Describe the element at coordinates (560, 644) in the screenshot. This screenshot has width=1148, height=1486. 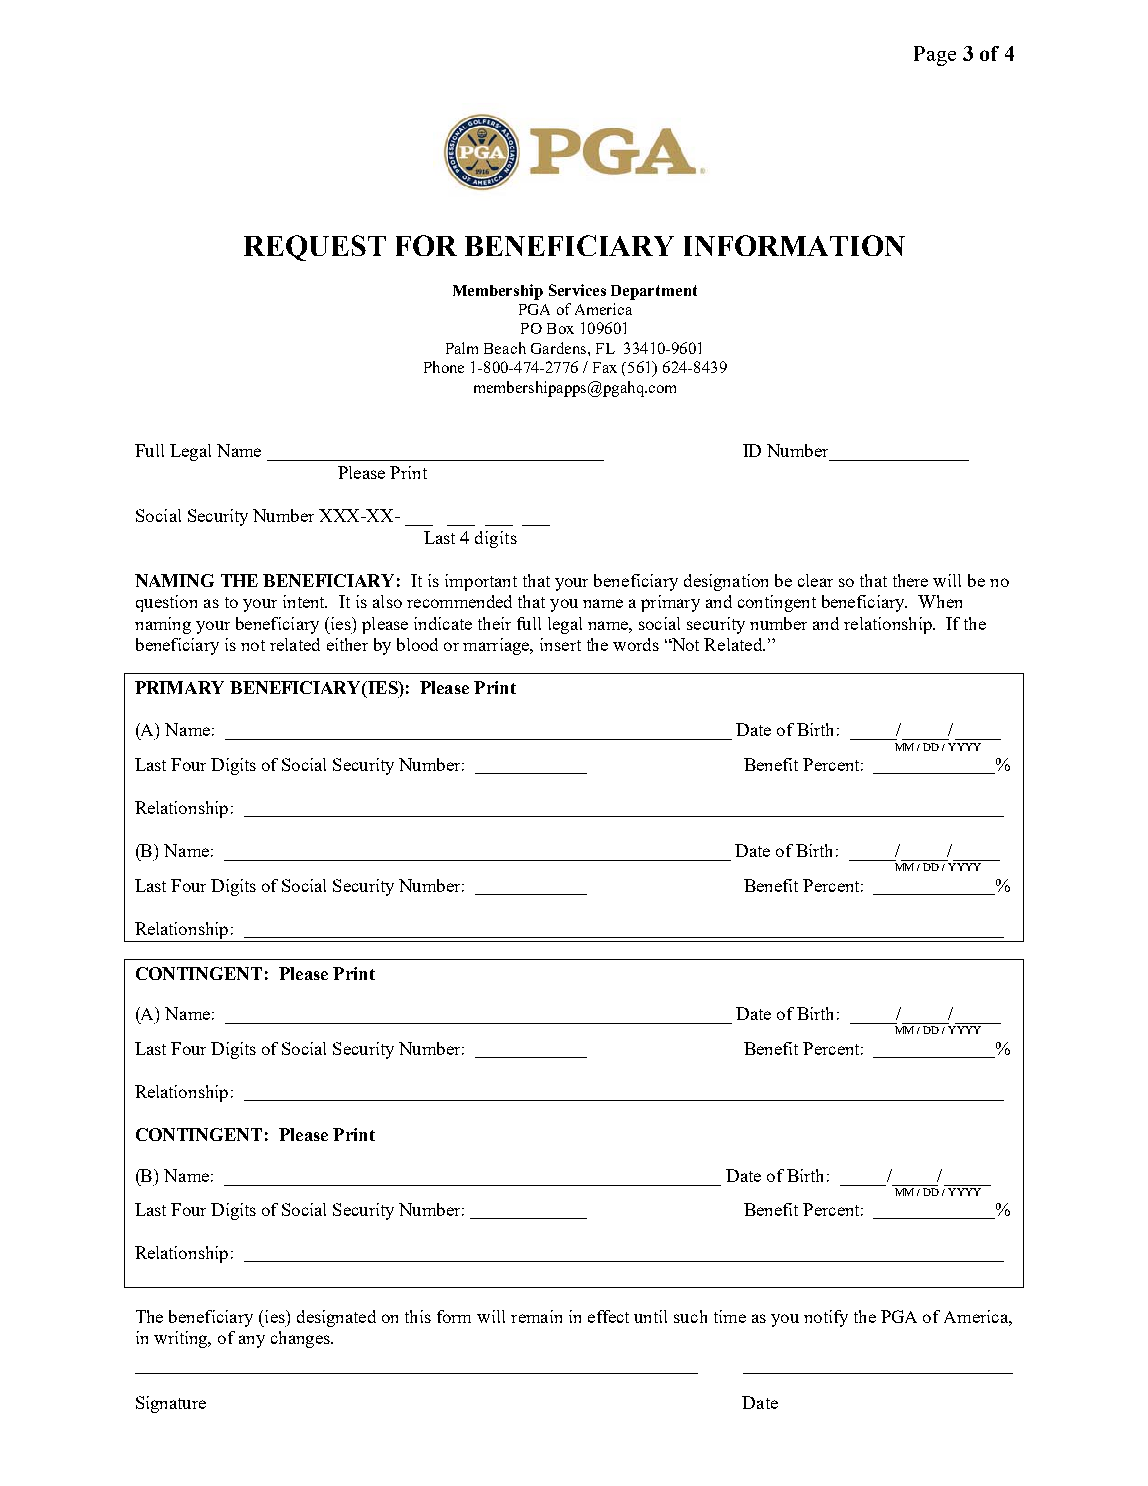
I see `insert` at that location.
